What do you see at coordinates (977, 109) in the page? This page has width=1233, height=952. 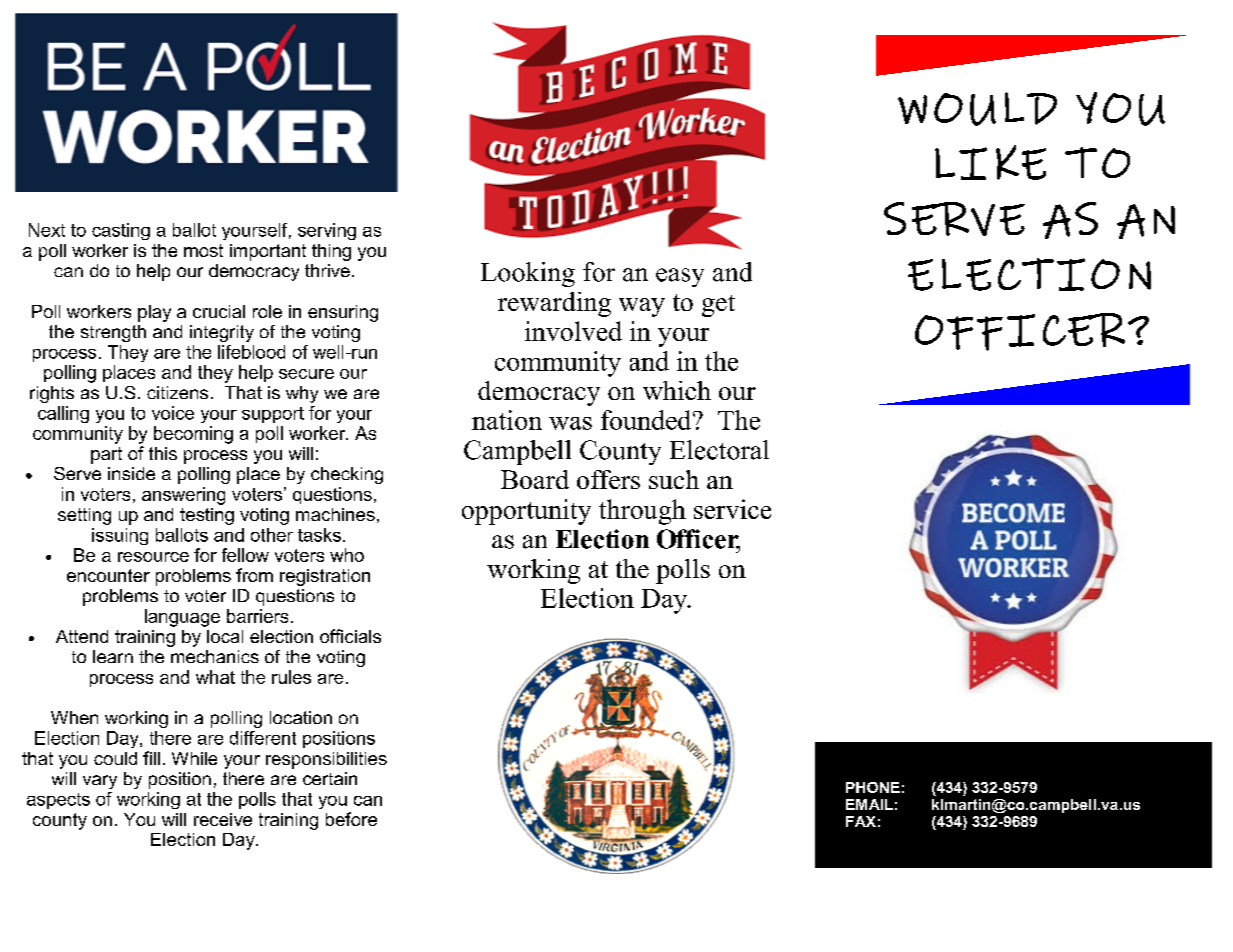 I see `WOULD` at bounding box center [977, 109].
